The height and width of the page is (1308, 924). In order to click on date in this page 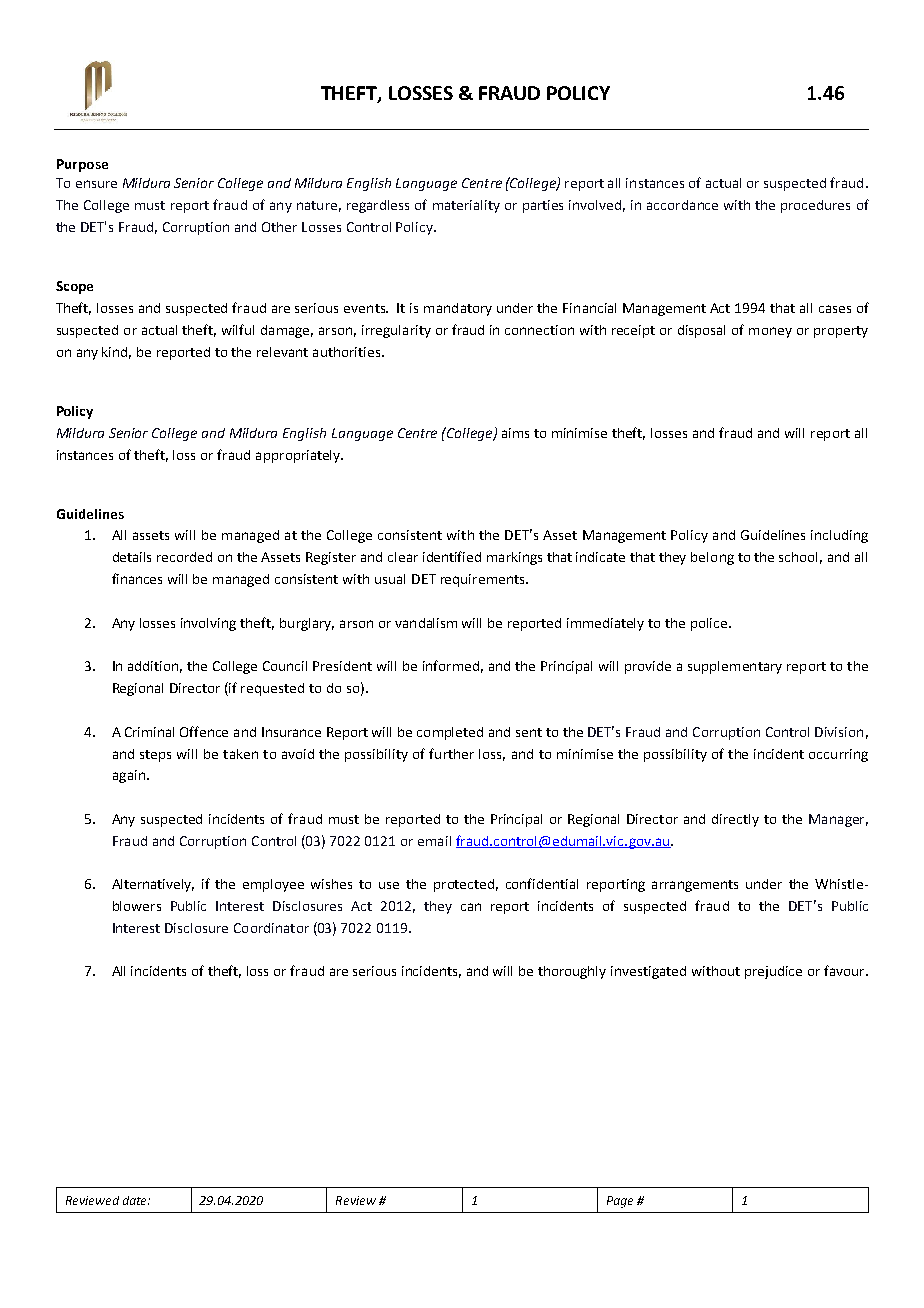, I will do `click(136, 1200)`.
